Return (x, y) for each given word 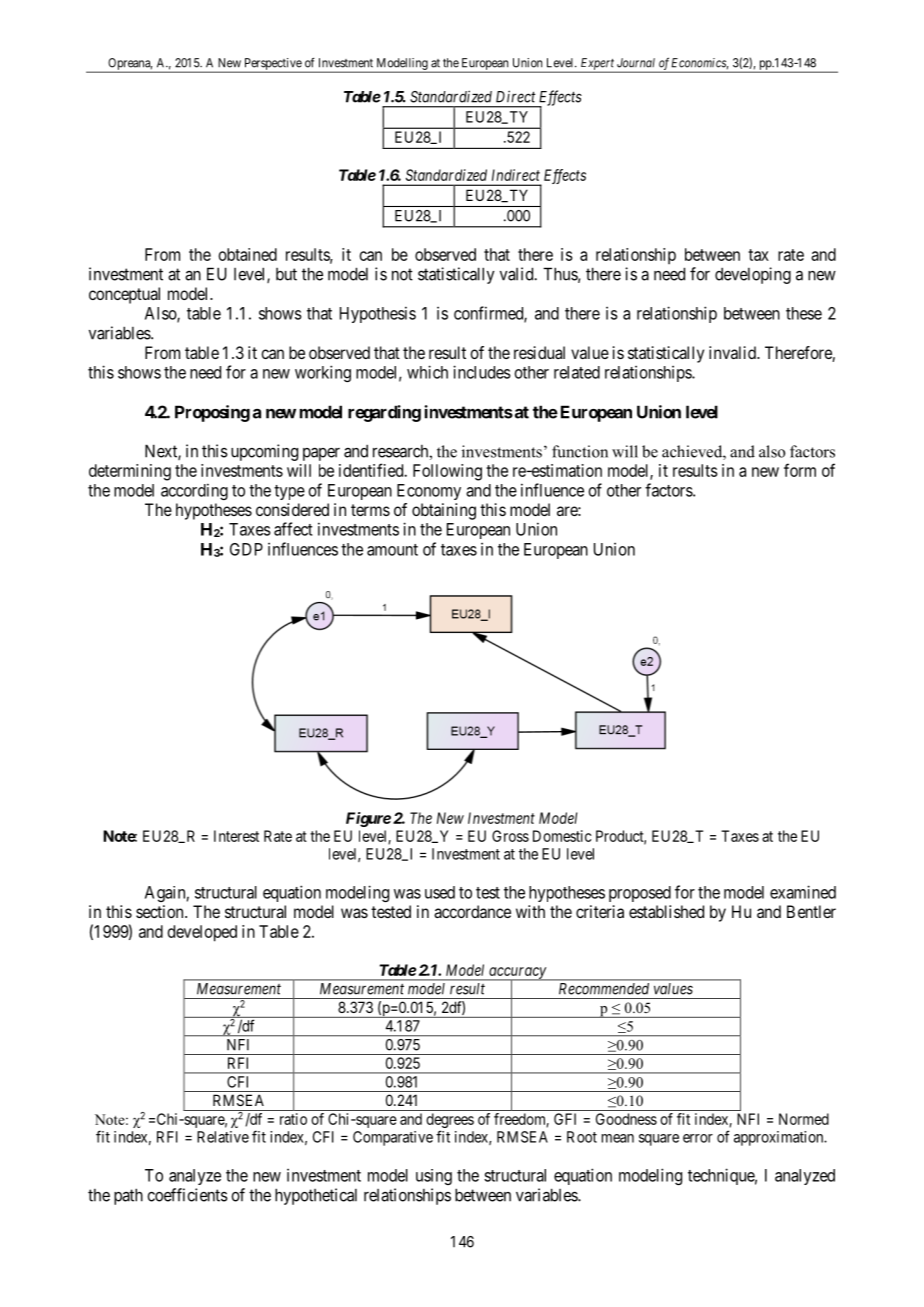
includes (482, 372)
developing (753, 275)
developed (202, 933)
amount (392, 550)
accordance (472, 911)
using (434, 1177)
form (800, 470)
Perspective (272, 65)
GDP (246, 549)
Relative (223, 1137)
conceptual (124, 295)
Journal (636, 63)
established (666, 911)
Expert (597, 65)
